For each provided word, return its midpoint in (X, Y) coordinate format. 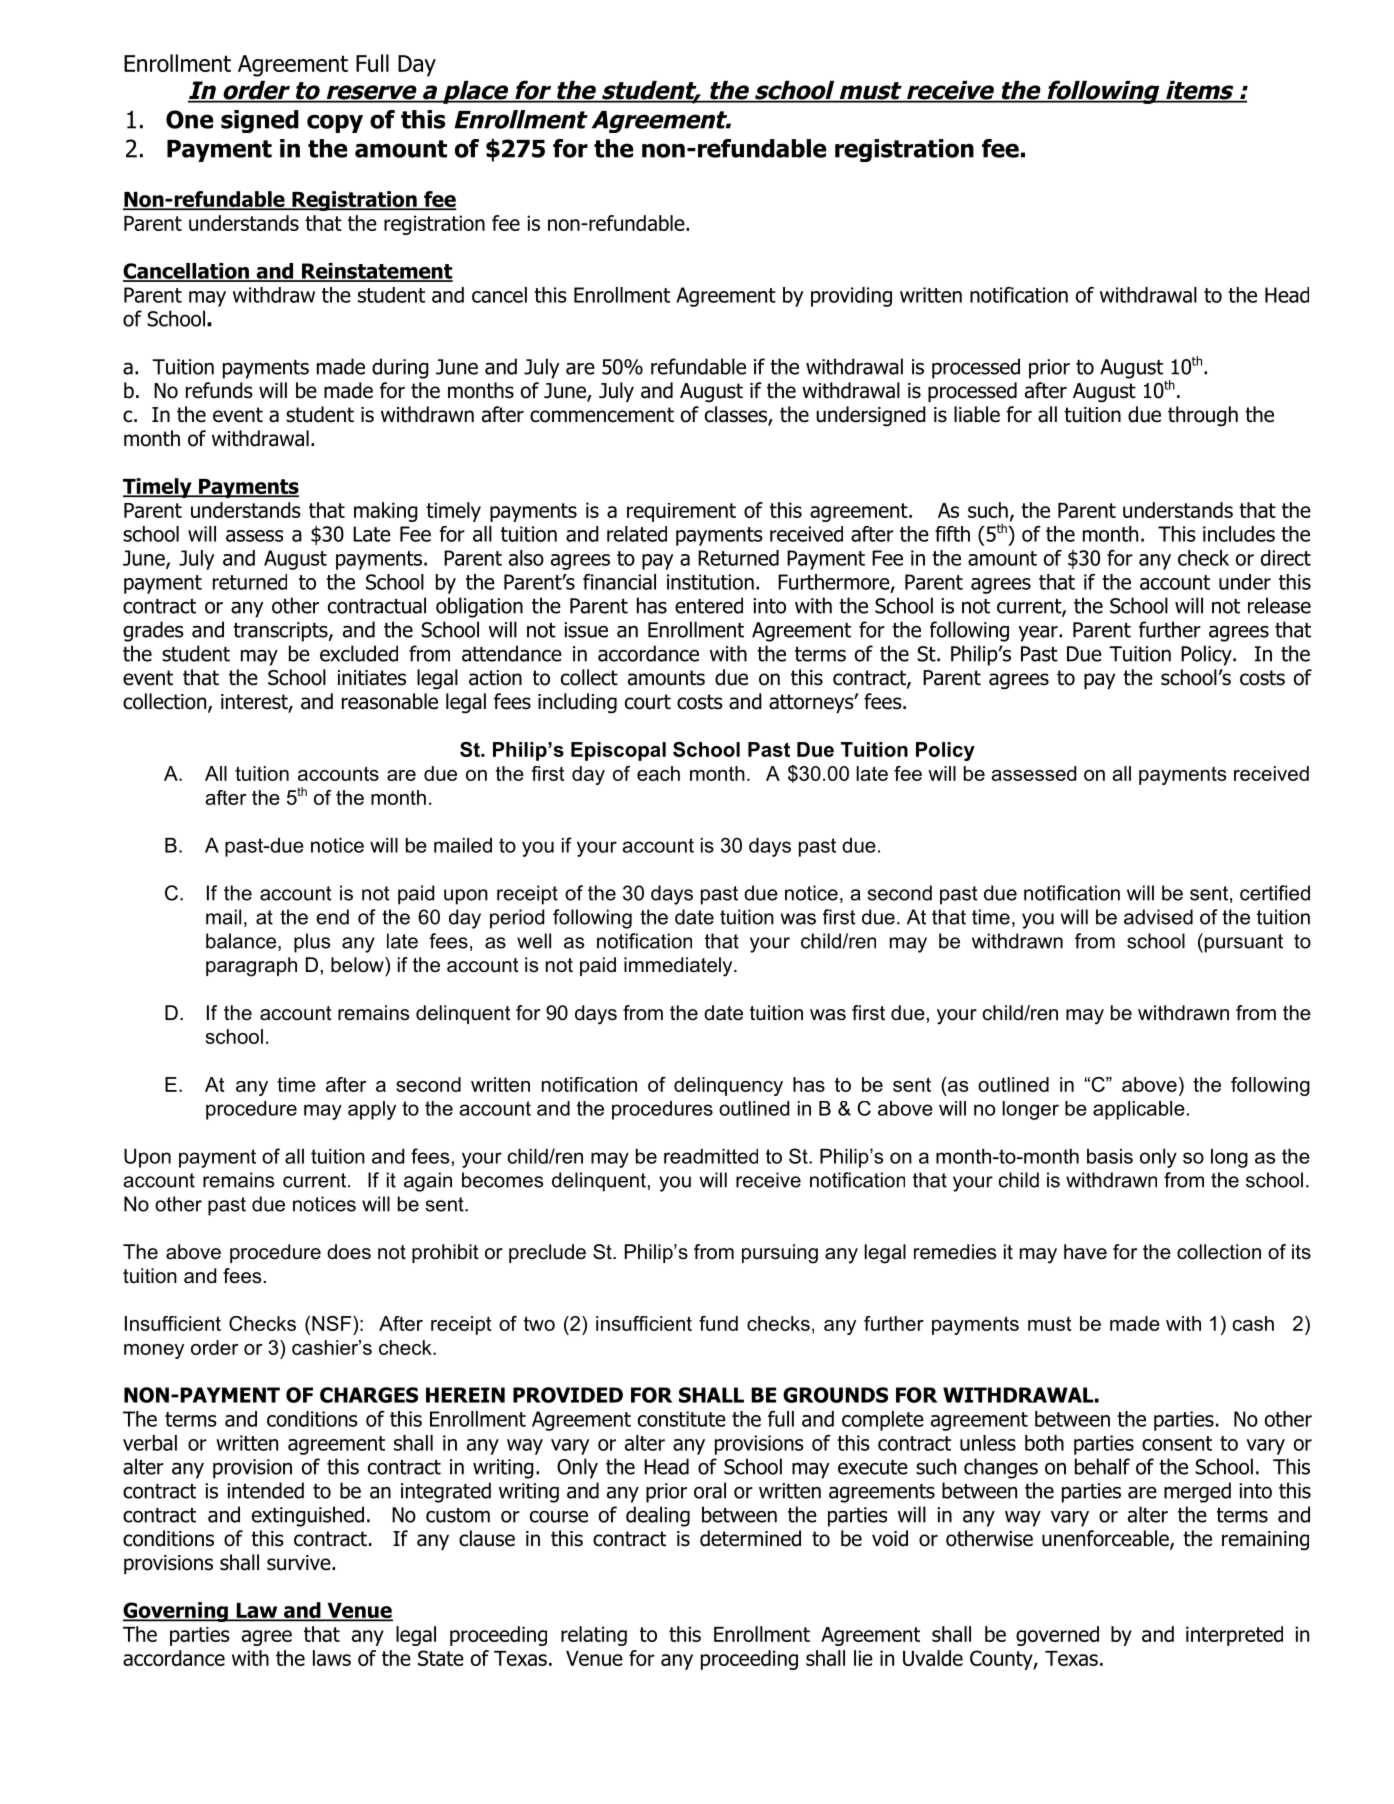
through (1203, 416)
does (349, 1252)
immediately (679, 967)
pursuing (780, 1254)
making (386, 512)
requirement (681, 512)
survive (299, 1563)
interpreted (1234, 1636)
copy (335, 123)
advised (1158, 917)
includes (1239, 534)
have (1085, 1252)
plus (312, 943)
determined (750, 1538)
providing (851, 297)
